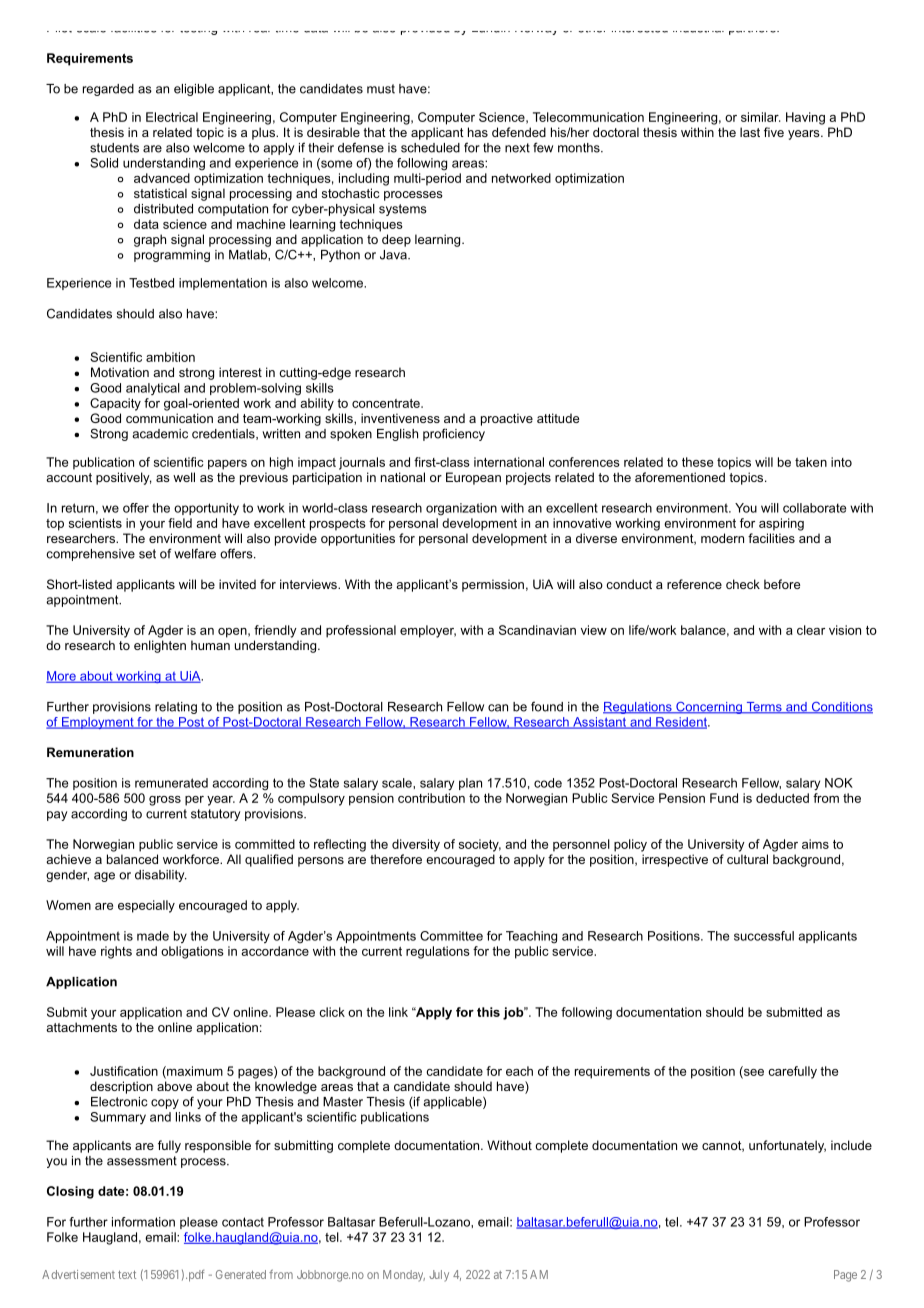 The image size is (924, 1308). Describe the element at coordinates (764, 708) in the page. I see `Terms` at that location.
